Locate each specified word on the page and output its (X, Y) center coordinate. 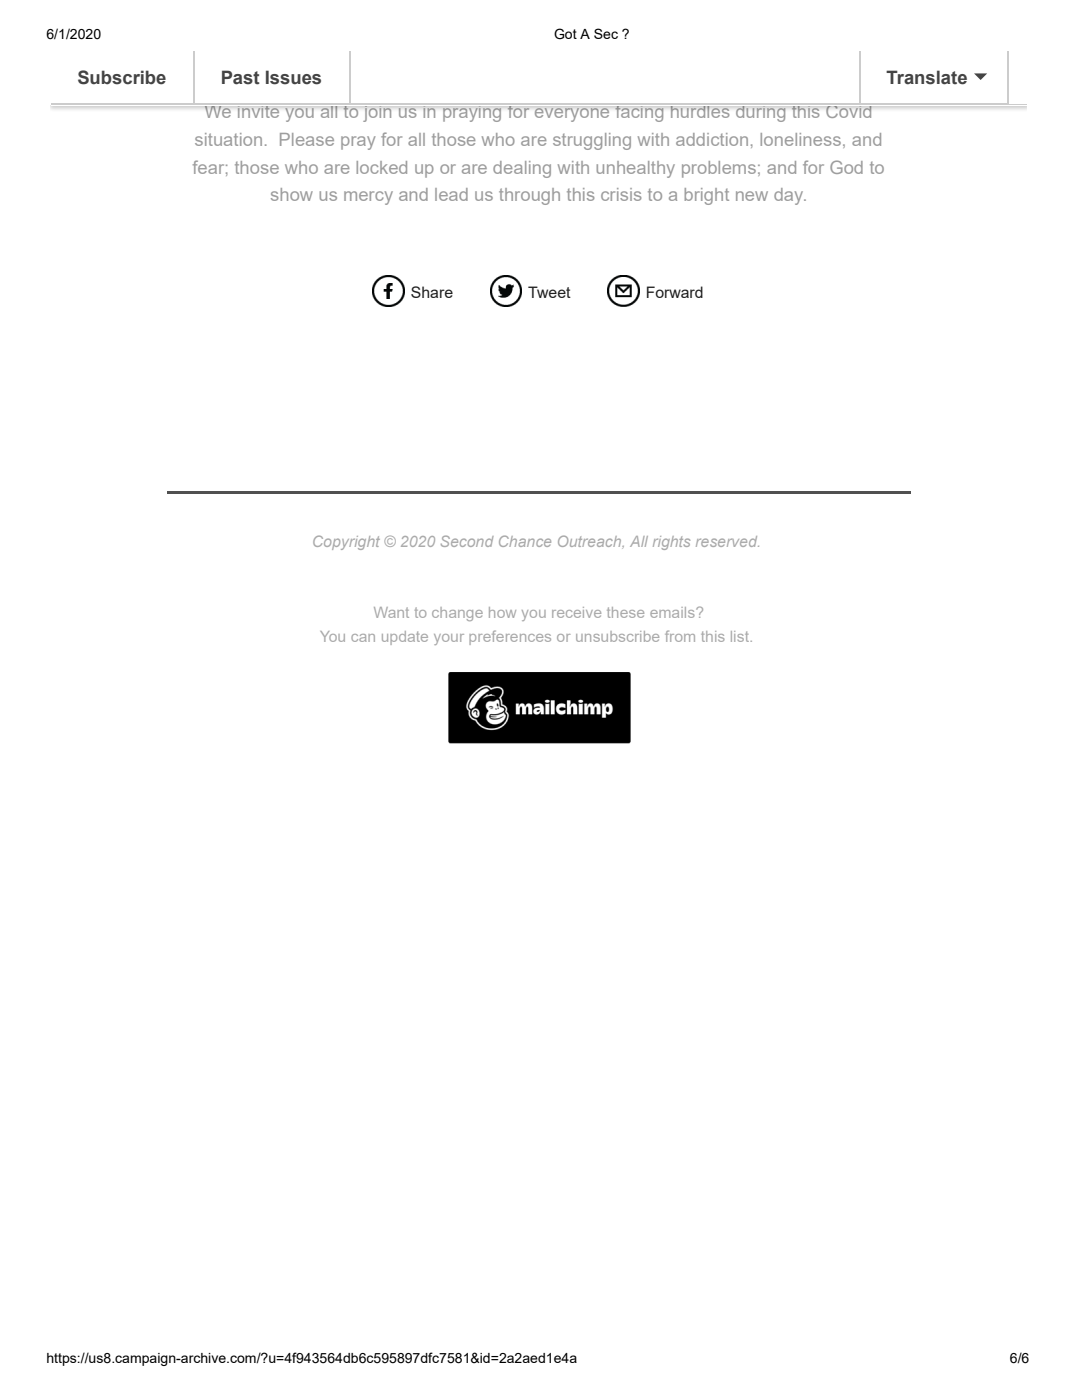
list (741, 636)
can (363, 638)
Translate (926, 77)
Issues (293, 77)
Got (565, 34)
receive (576, 612)
